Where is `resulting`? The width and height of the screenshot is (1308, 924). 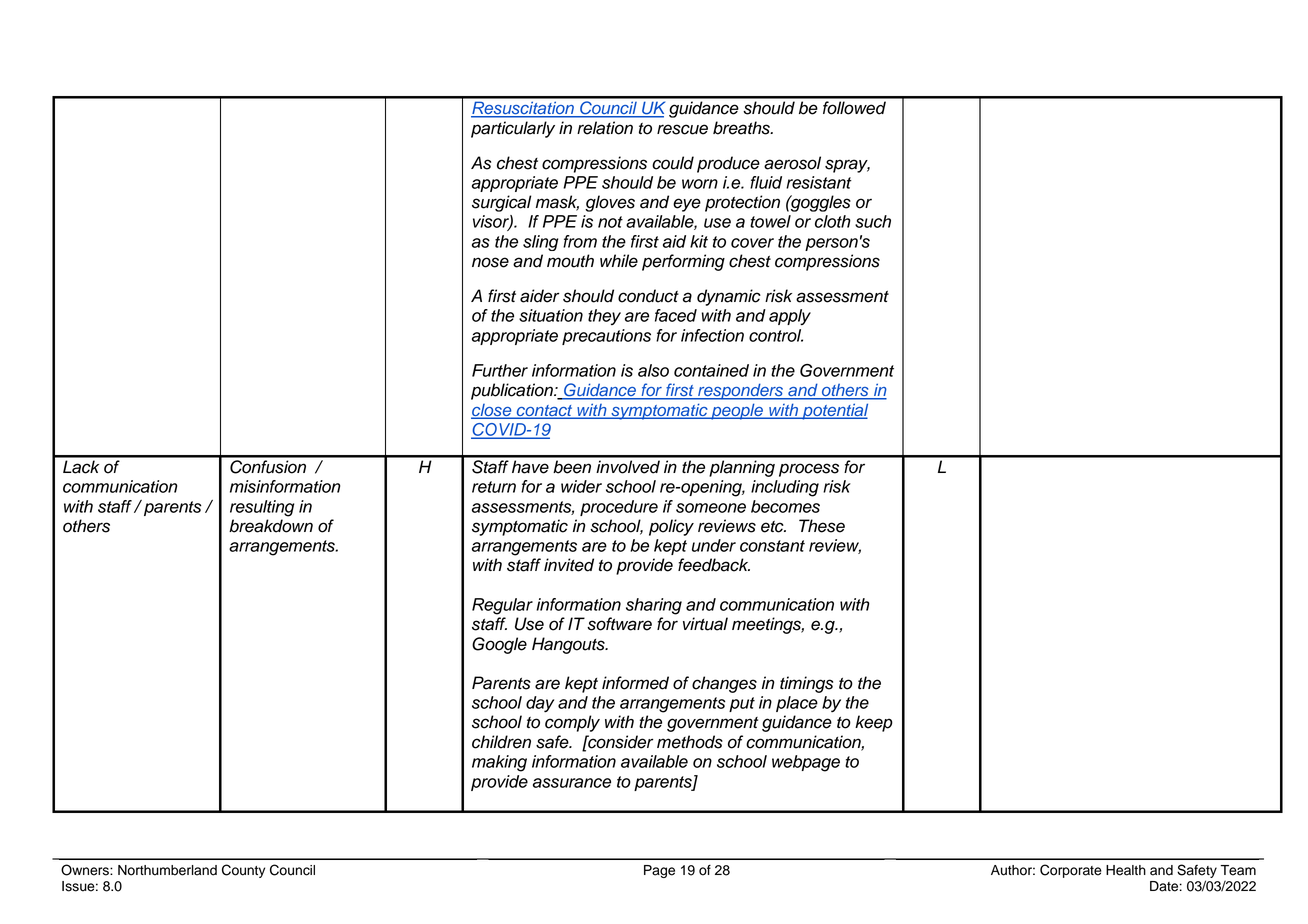 resulting is located at coordinates (262, 508).
